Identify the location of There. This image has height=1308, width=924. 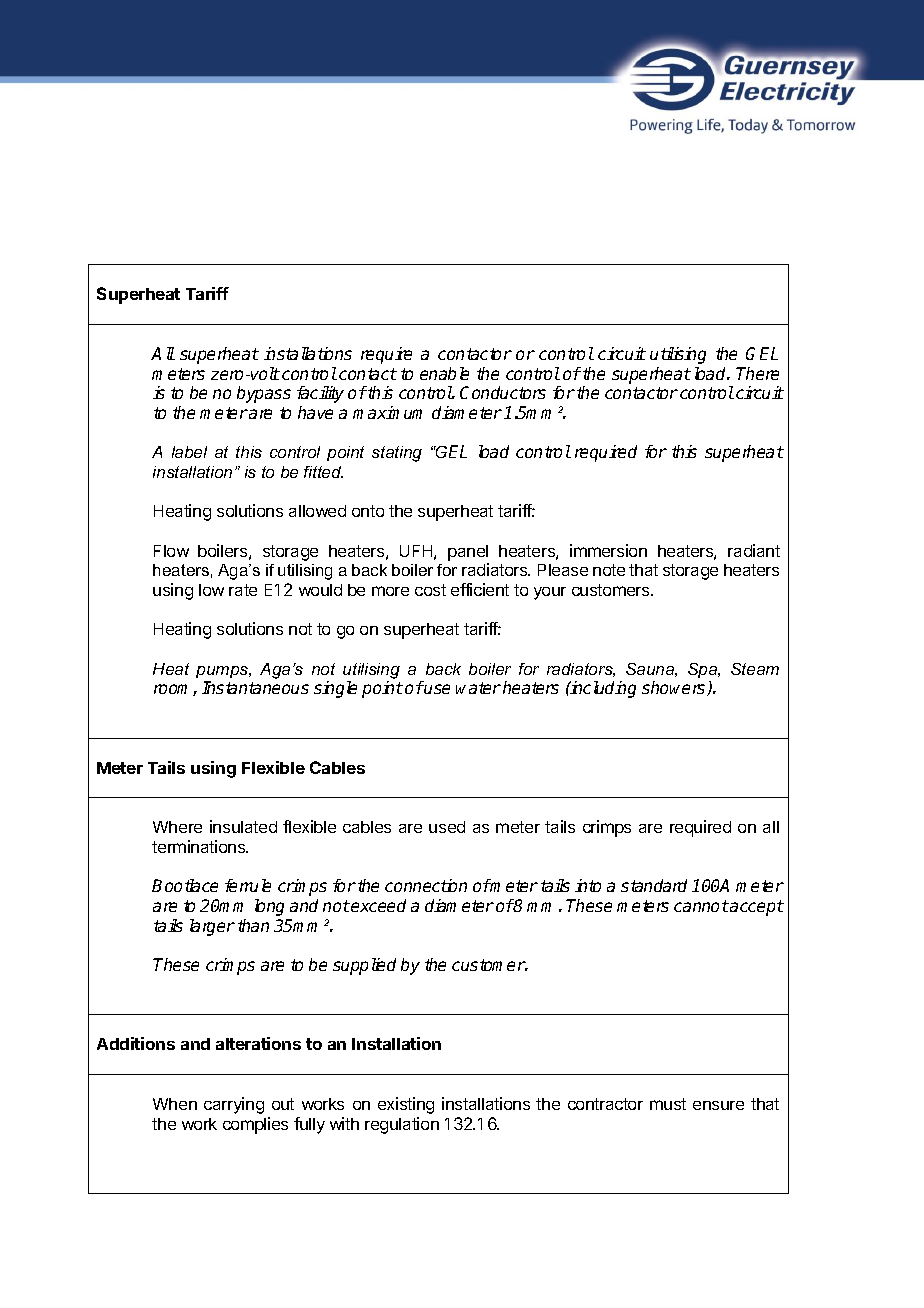
(757, 373).
